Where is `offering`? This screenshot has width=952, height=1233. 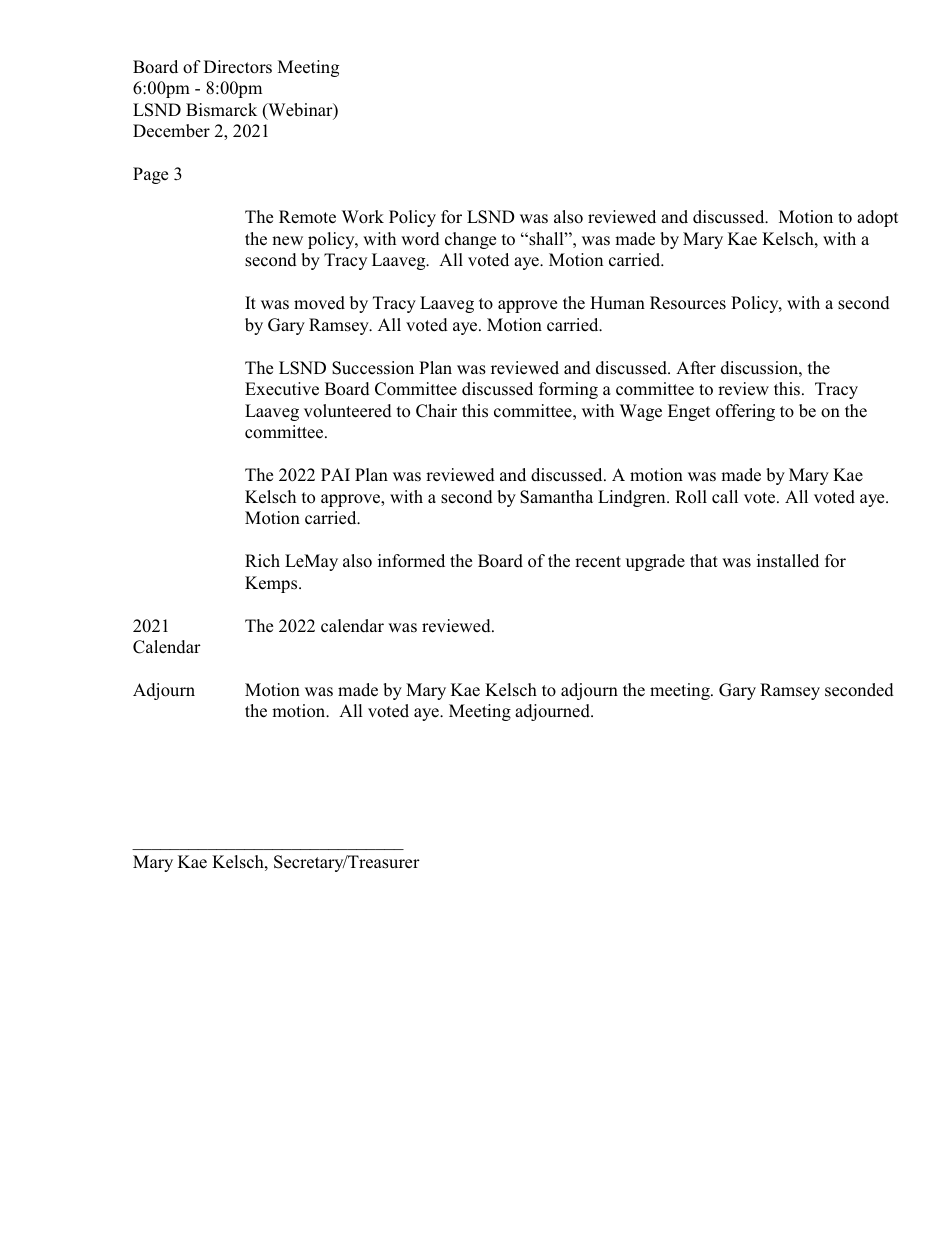
offering is located at coordinates (745, 412).
